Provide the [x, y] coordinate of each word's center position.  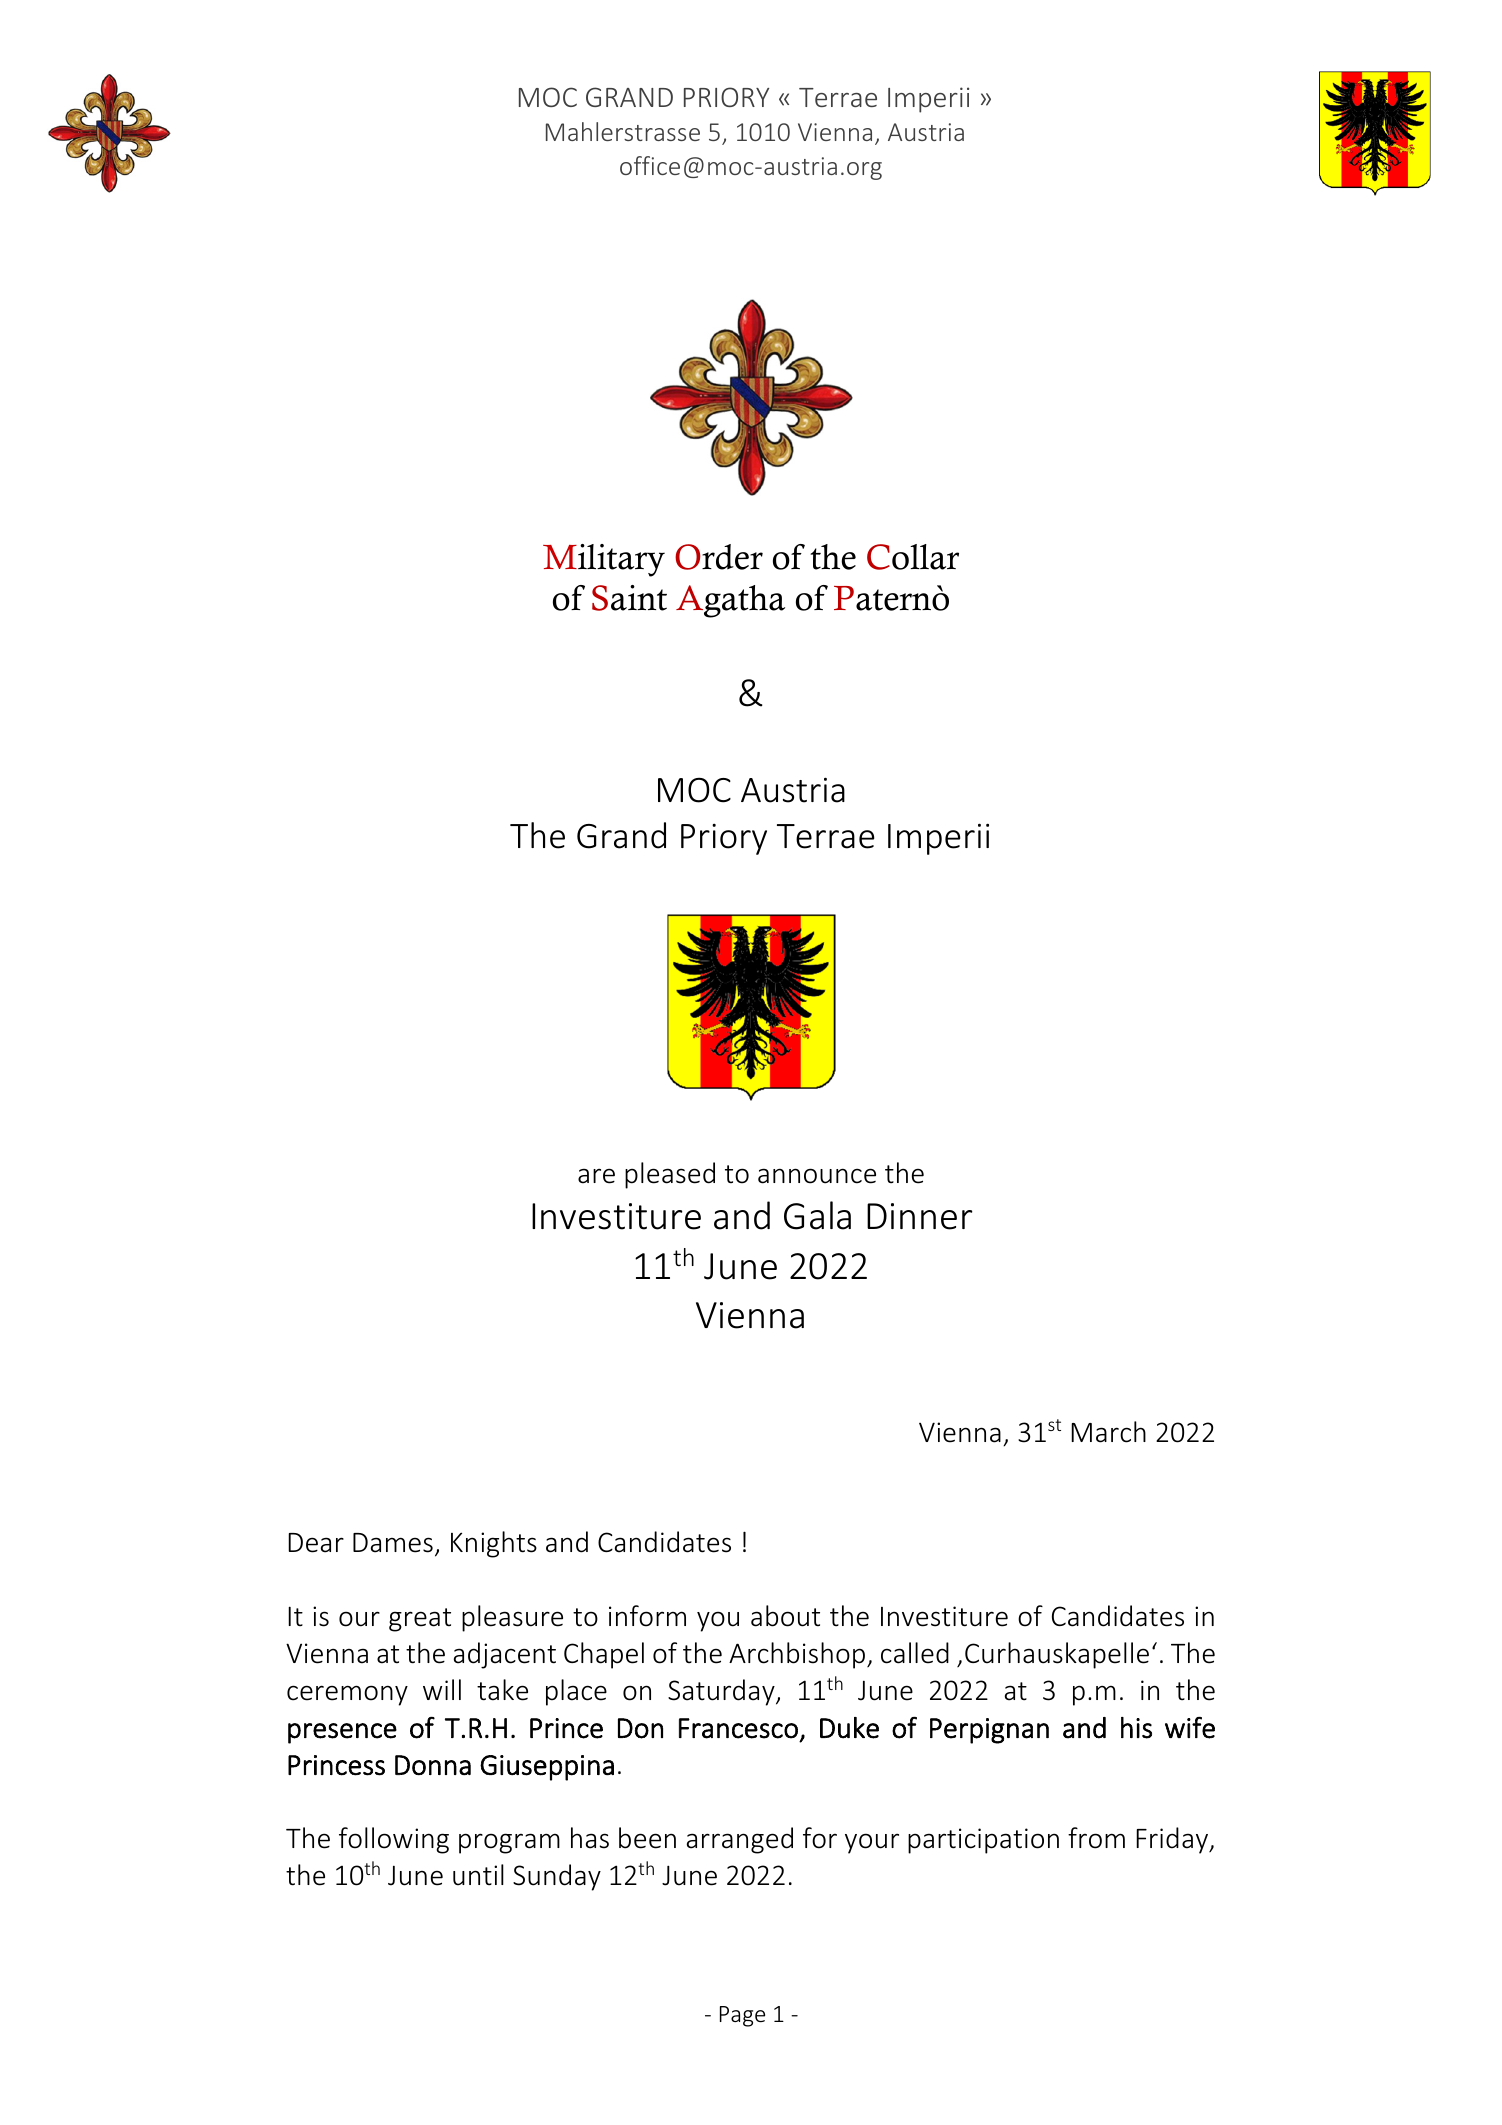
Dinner [920, 1216]
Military [604, 560]
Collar [913, 557]
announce [817, 1176]
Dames [393, 1543]
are [596, 1176]
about [785, 1616]
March [1108, 1432]
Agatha [730, 601]
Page [742, 2016]
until [478, 1875]
